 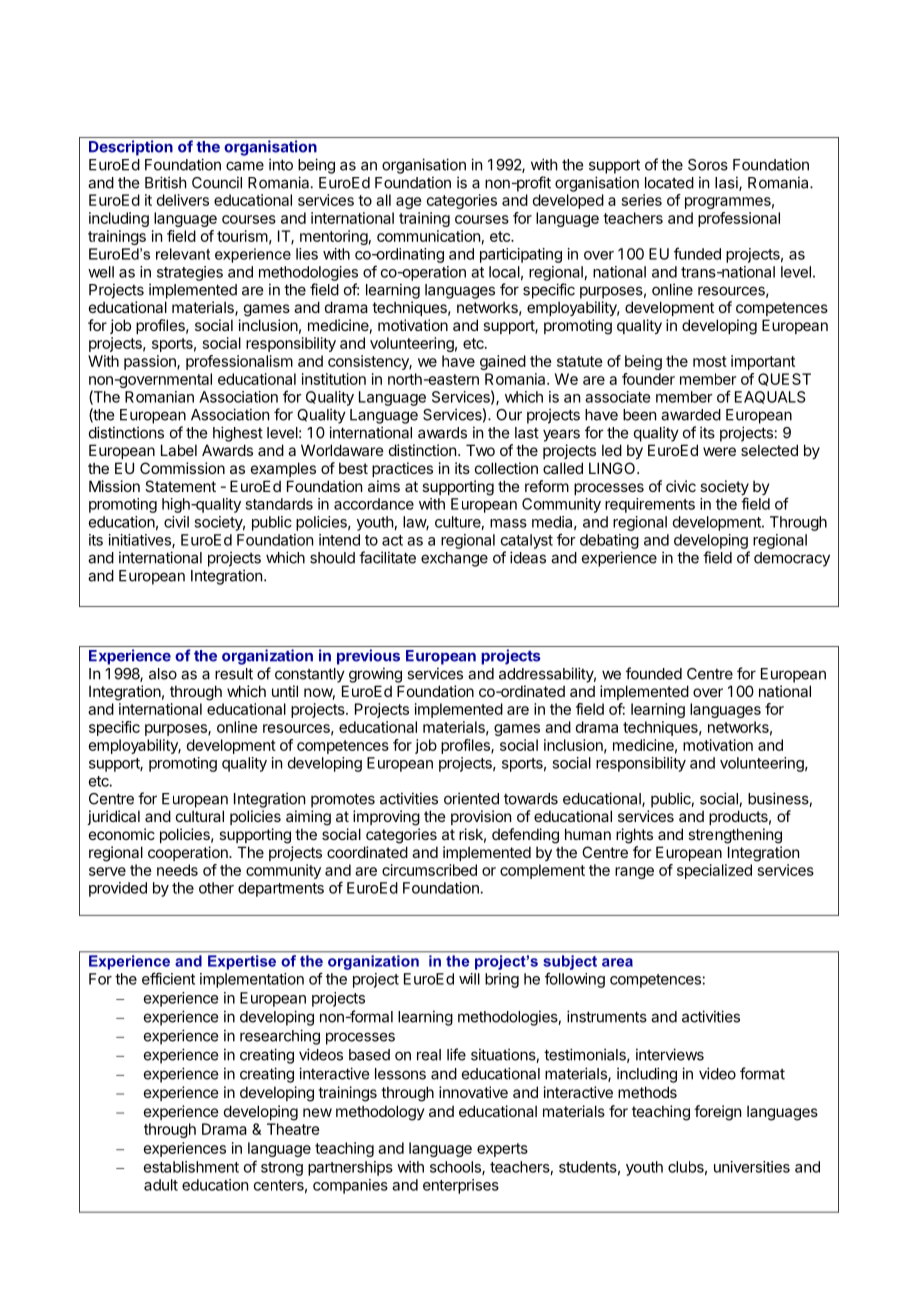 What do you see at coordinates (191, 1167) in the screenshot?
I see `establishment` at bounding box center [191, 1167].
